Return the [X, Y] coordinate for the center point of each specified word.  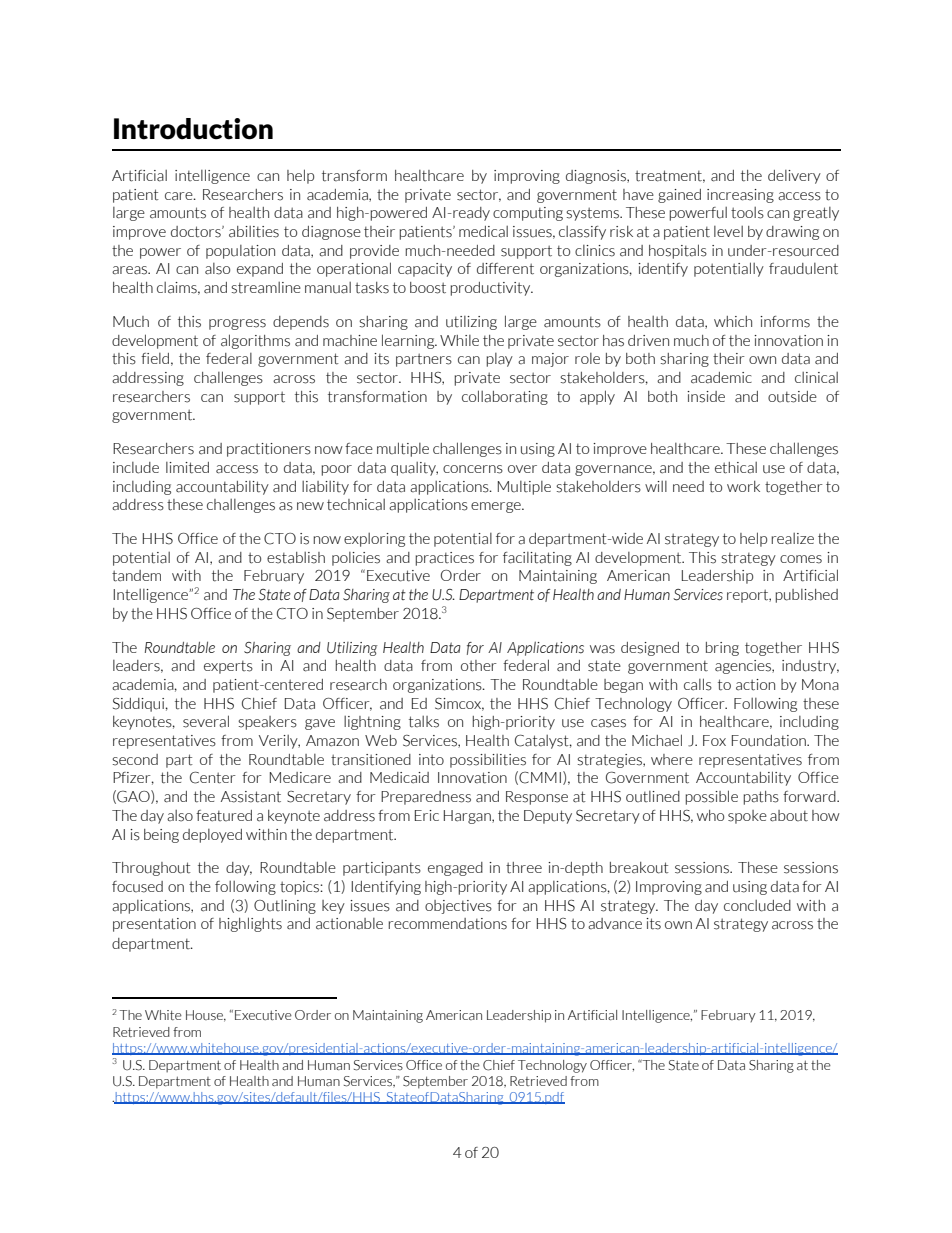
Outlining [285, 907]
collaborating [505, 397]
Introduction [193, 129]
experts [228, 667]
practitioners [269, 450]
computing [528, 214]
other [479, 666]
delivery [794, 177]
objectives [458, 907]
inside [706, 397]
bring [722, 649]
